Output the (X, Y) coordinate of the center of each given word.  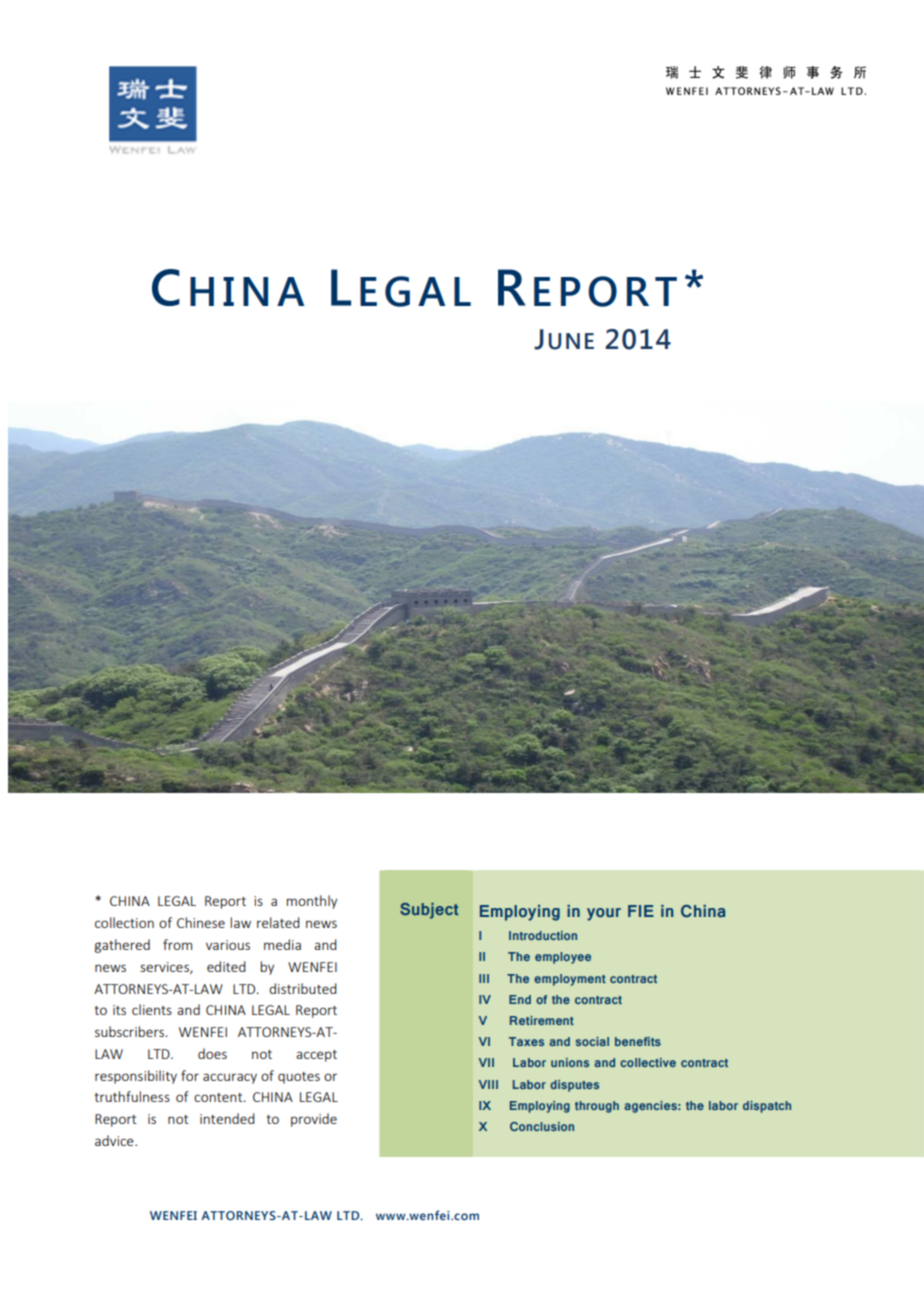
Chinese (201, 922)
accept (316, 1056)
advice (115, 1140)
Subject (429, 911)
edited (226, 966)
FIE (641, 911)
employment (570, 980)
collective (648, 1062)
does (212, 1053)
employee (563, 958)
